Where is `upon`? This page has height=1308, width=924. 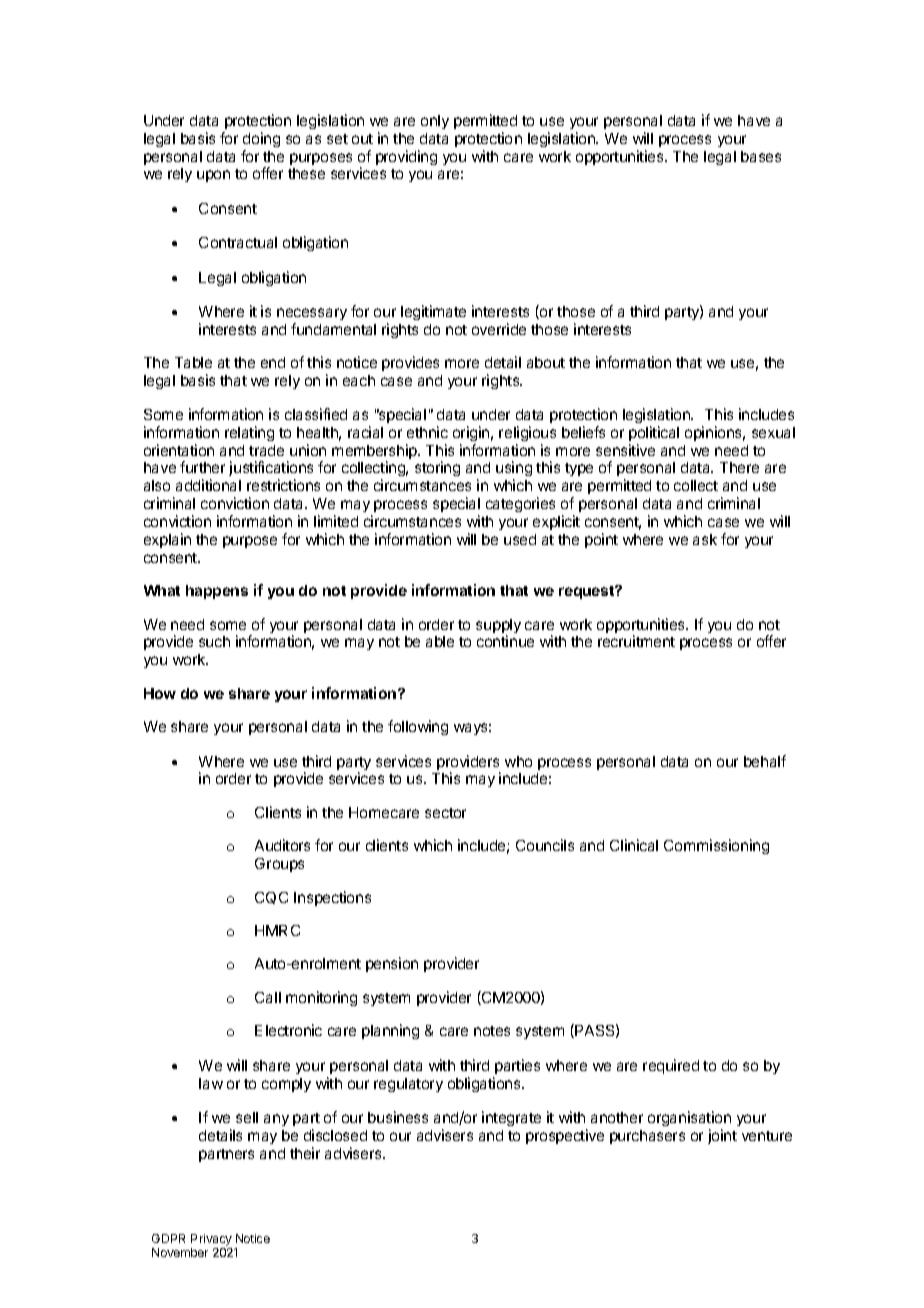
upon is located at coordinates (213, 176).
